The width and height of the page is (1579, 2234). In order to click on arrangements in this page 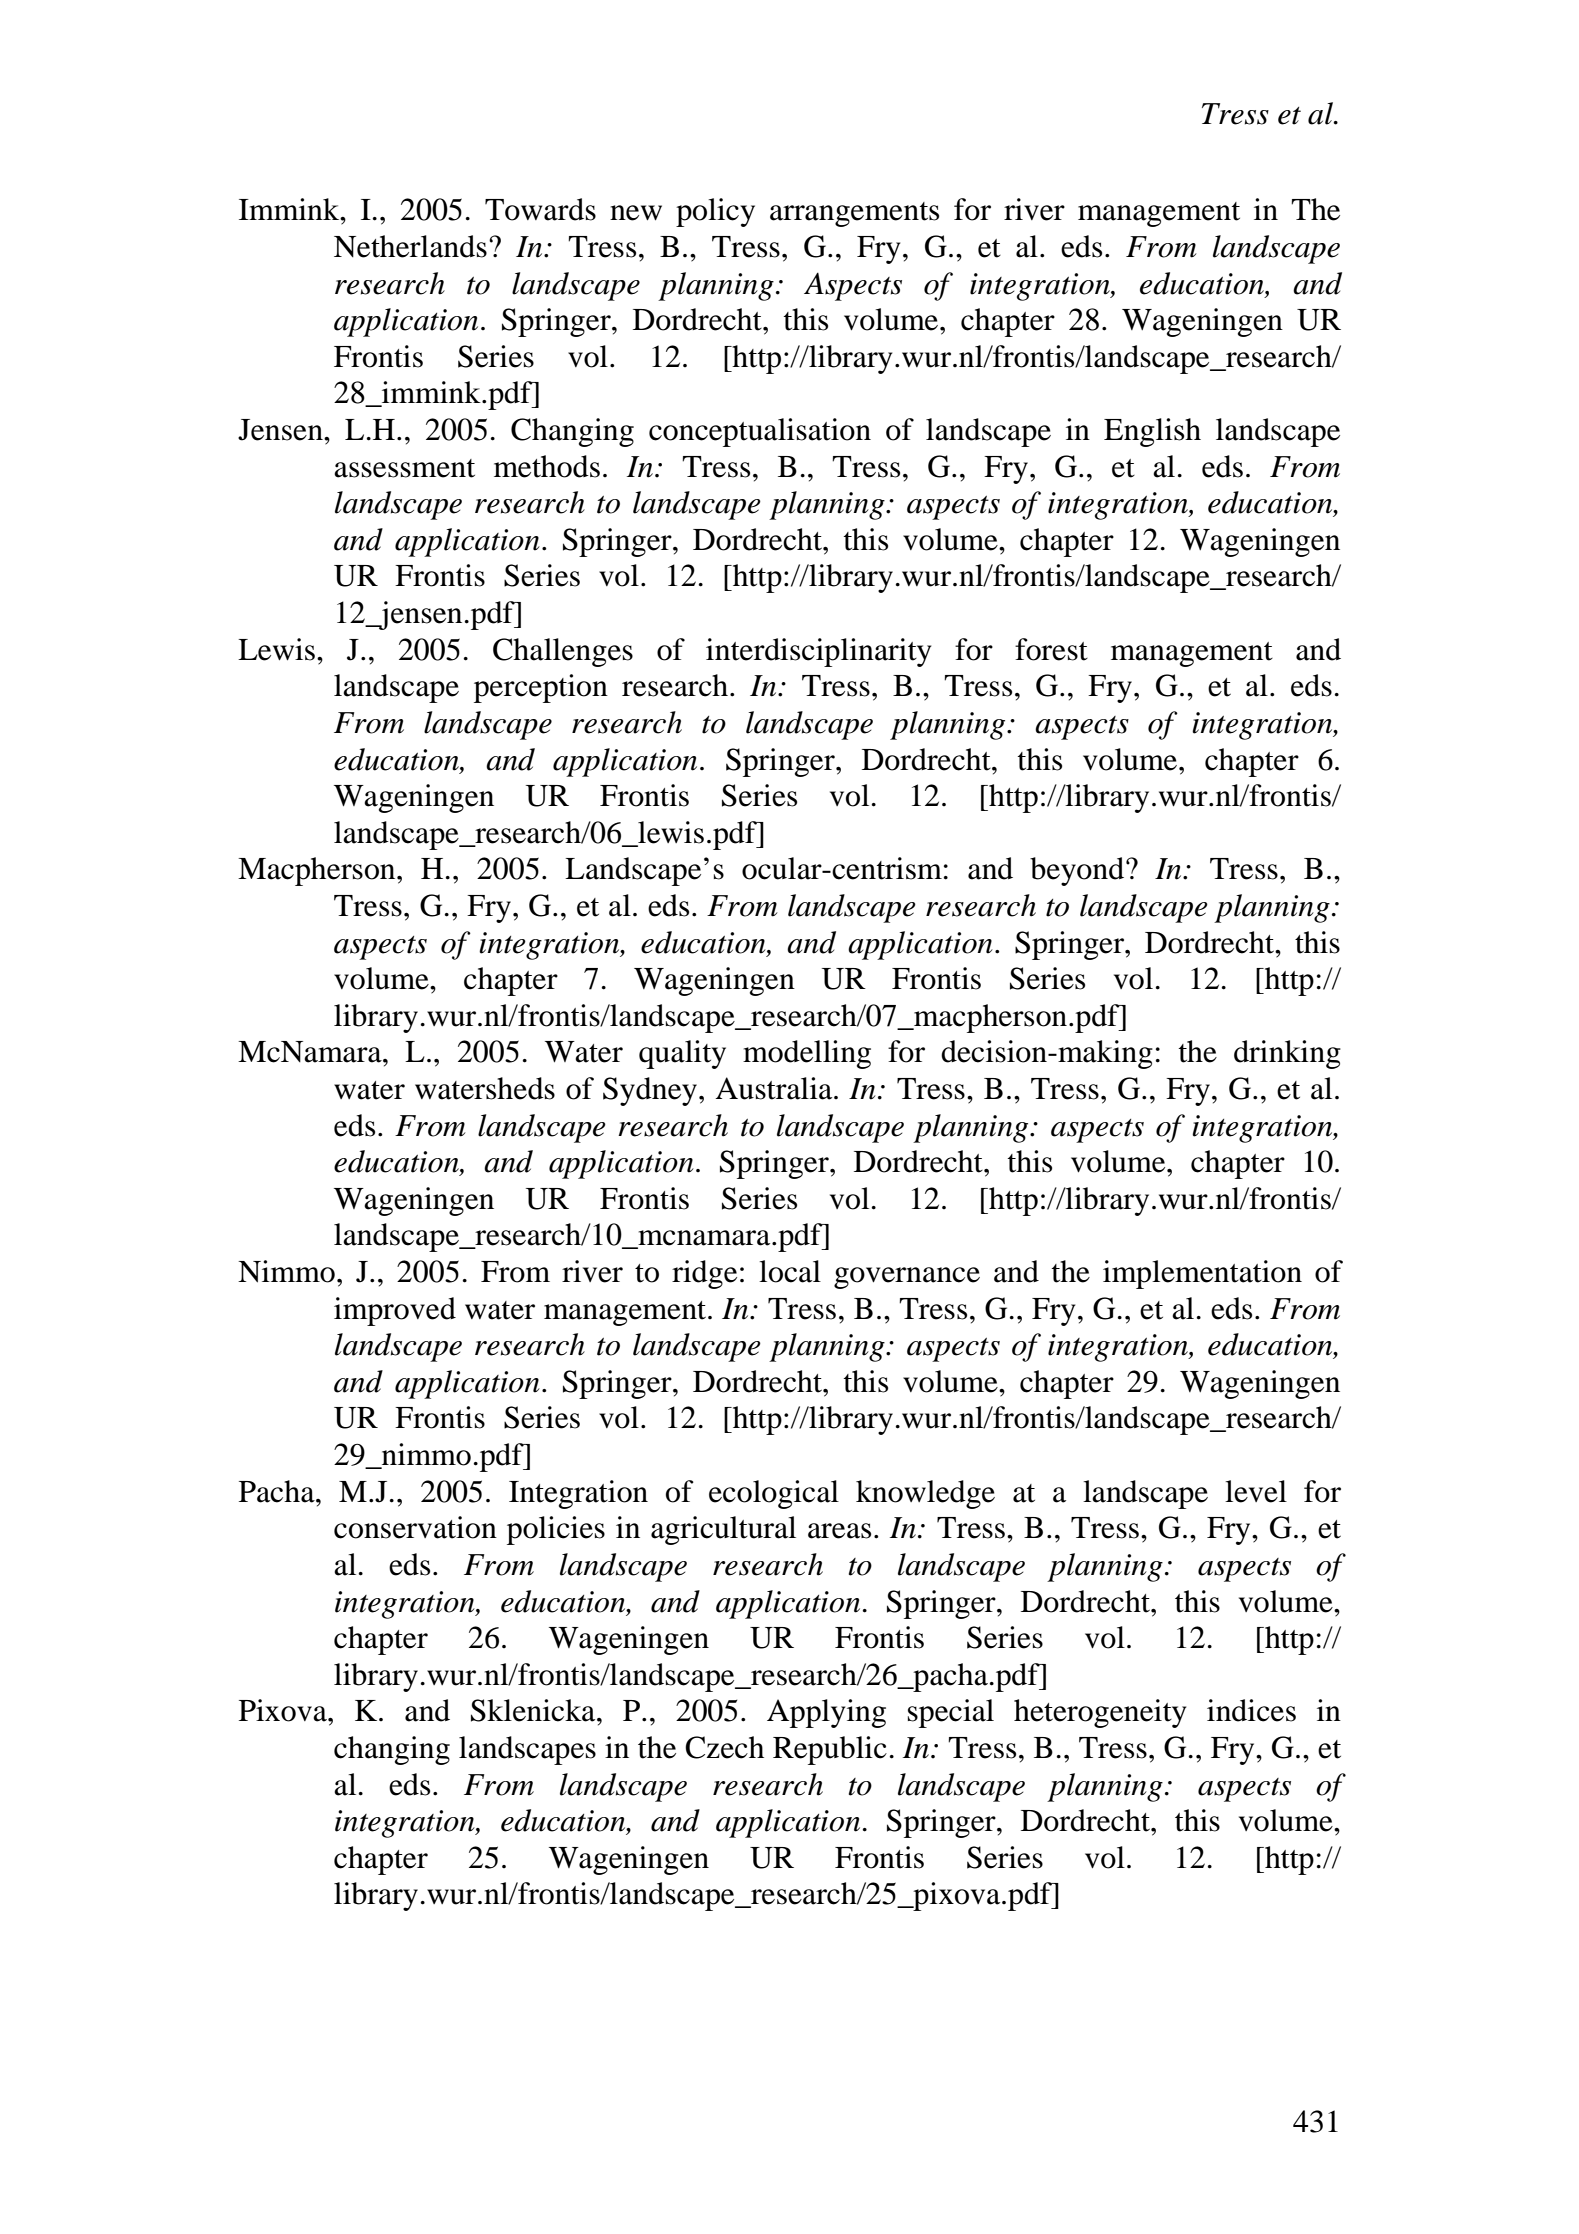, I will do `click(854, 214)`.
